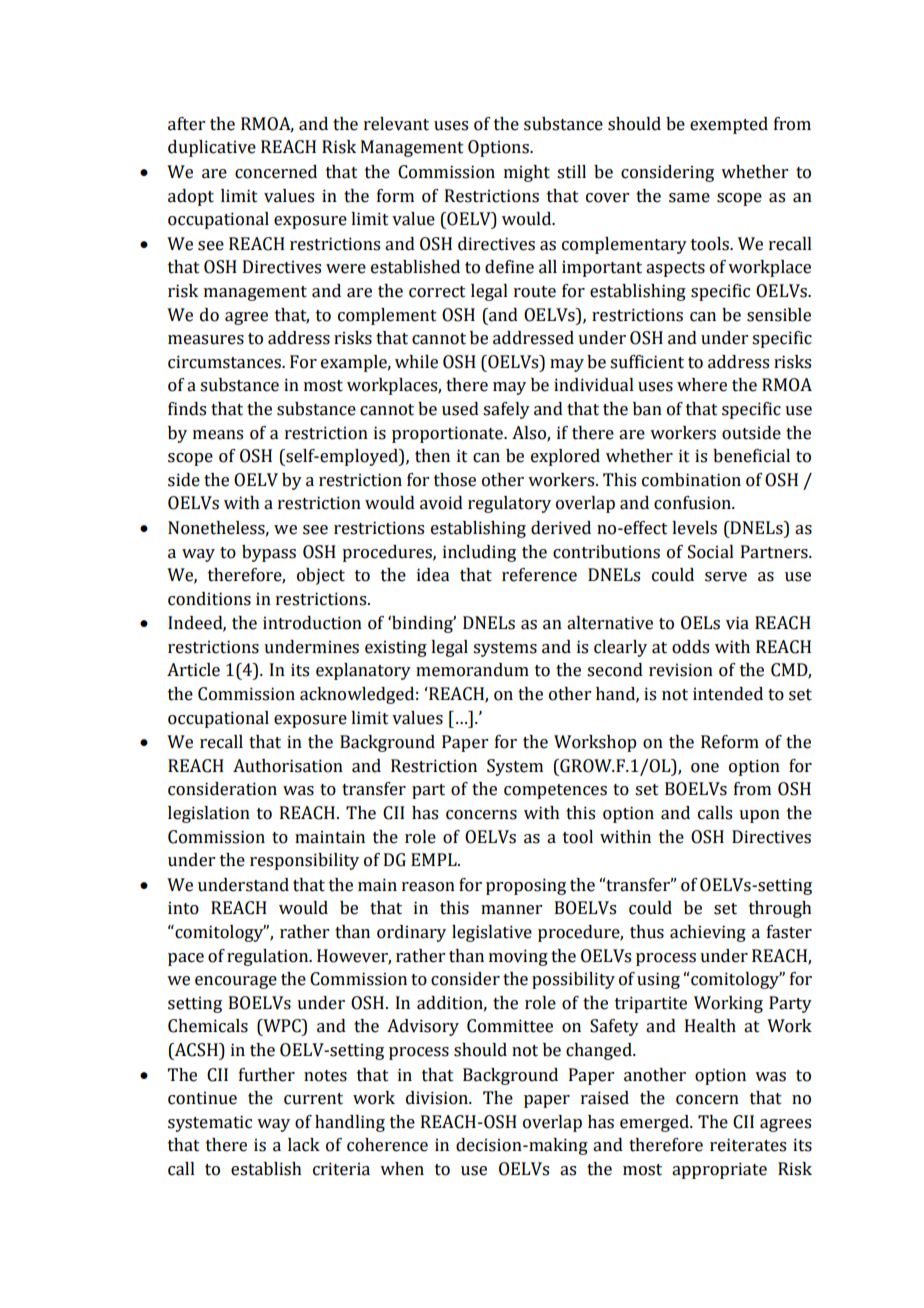 The image size is (924, 1308). What do you see at coordinates (729, 125) in the screenshot?
I see `exempted` at bounding box center [729, 125].
